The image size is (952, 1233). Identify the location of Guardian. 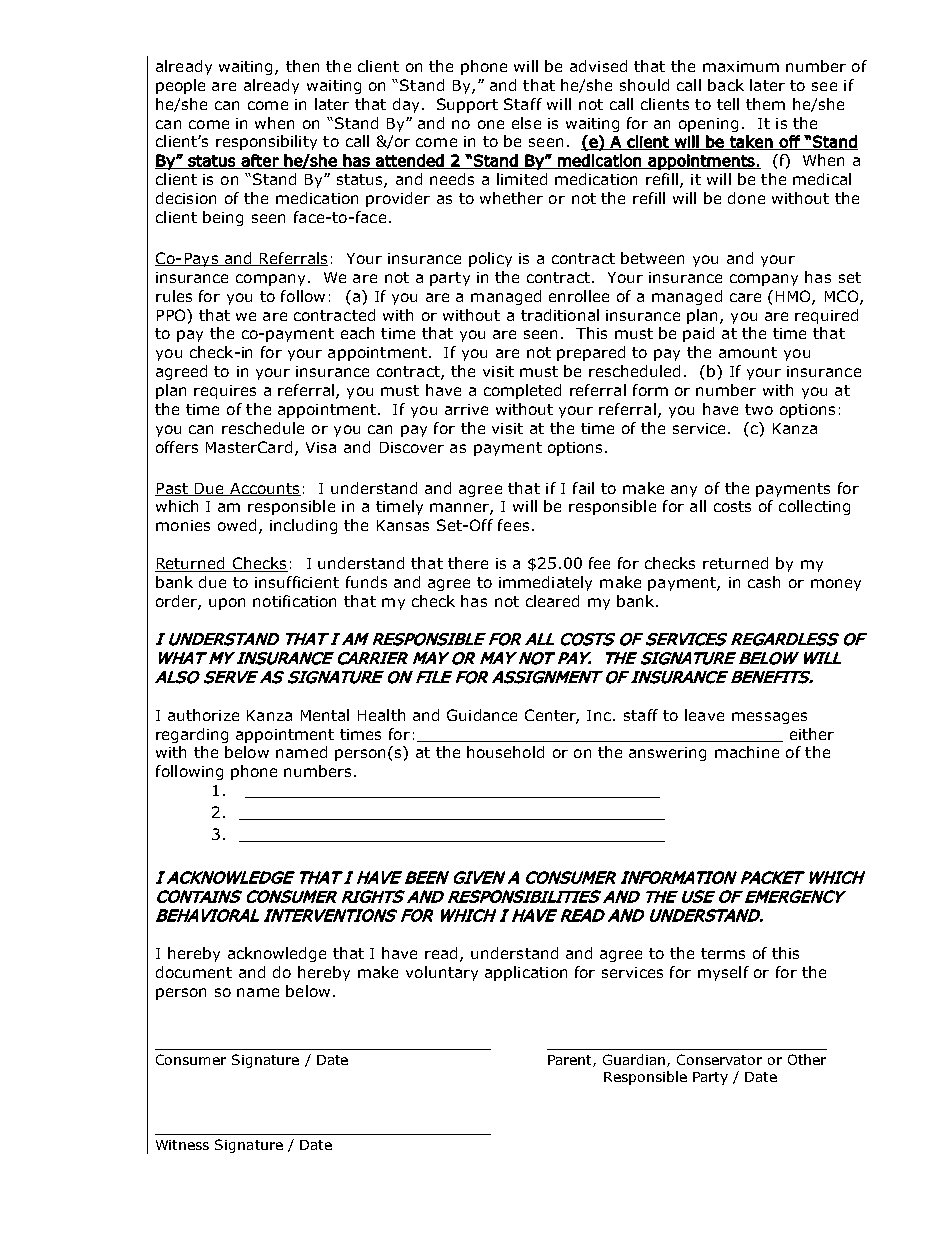
(635, 1060).
